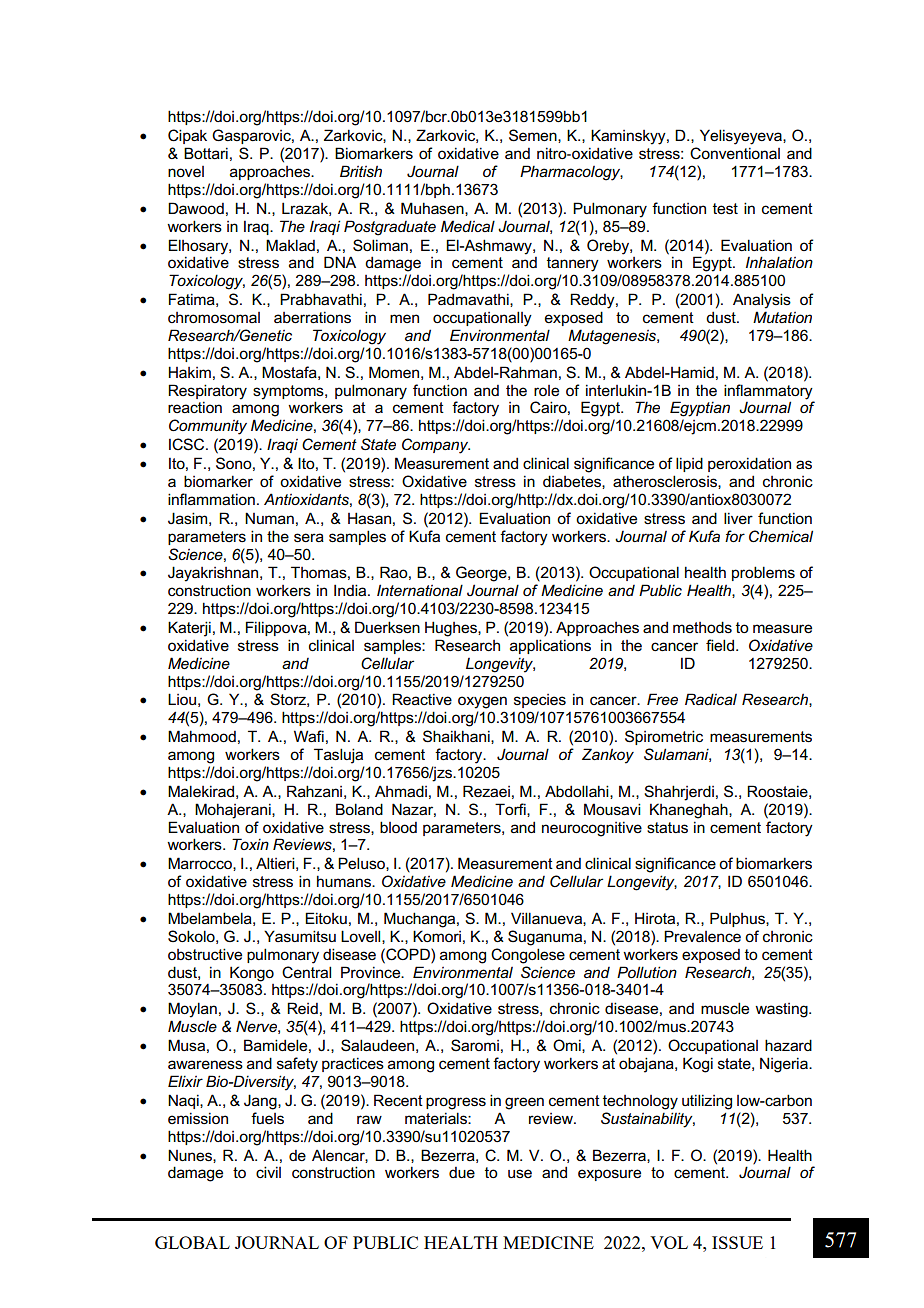 The height and width of the screenshot is (1308, 924). What do you see at coordinates (196, 208) in the screenshot?
I see `Dawood` at bounding box center [196, 208].
